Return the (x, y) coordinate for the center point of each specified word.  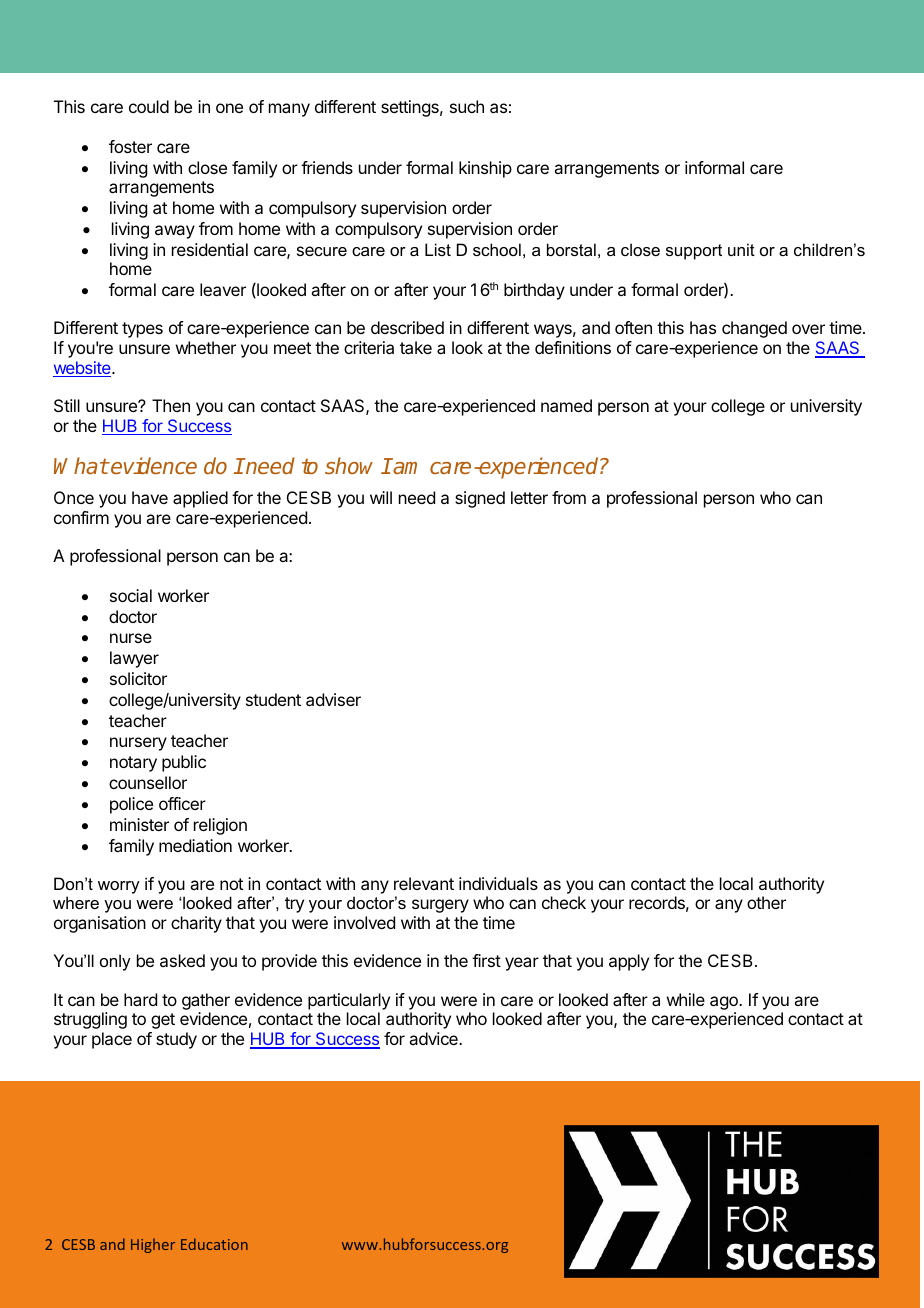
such (467, 106)
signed (480, 499)
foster (130, 146)
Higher (153, 1245)
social (131, 595)
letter (529, 497)
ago (725, 1003)
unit (741, 249)
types (142, 330)
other (766, 902)
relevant (424, 883)
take (416, 347)
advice (434, 1038)
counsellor (148, 782)
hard (140, 999)
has (703, 327)
